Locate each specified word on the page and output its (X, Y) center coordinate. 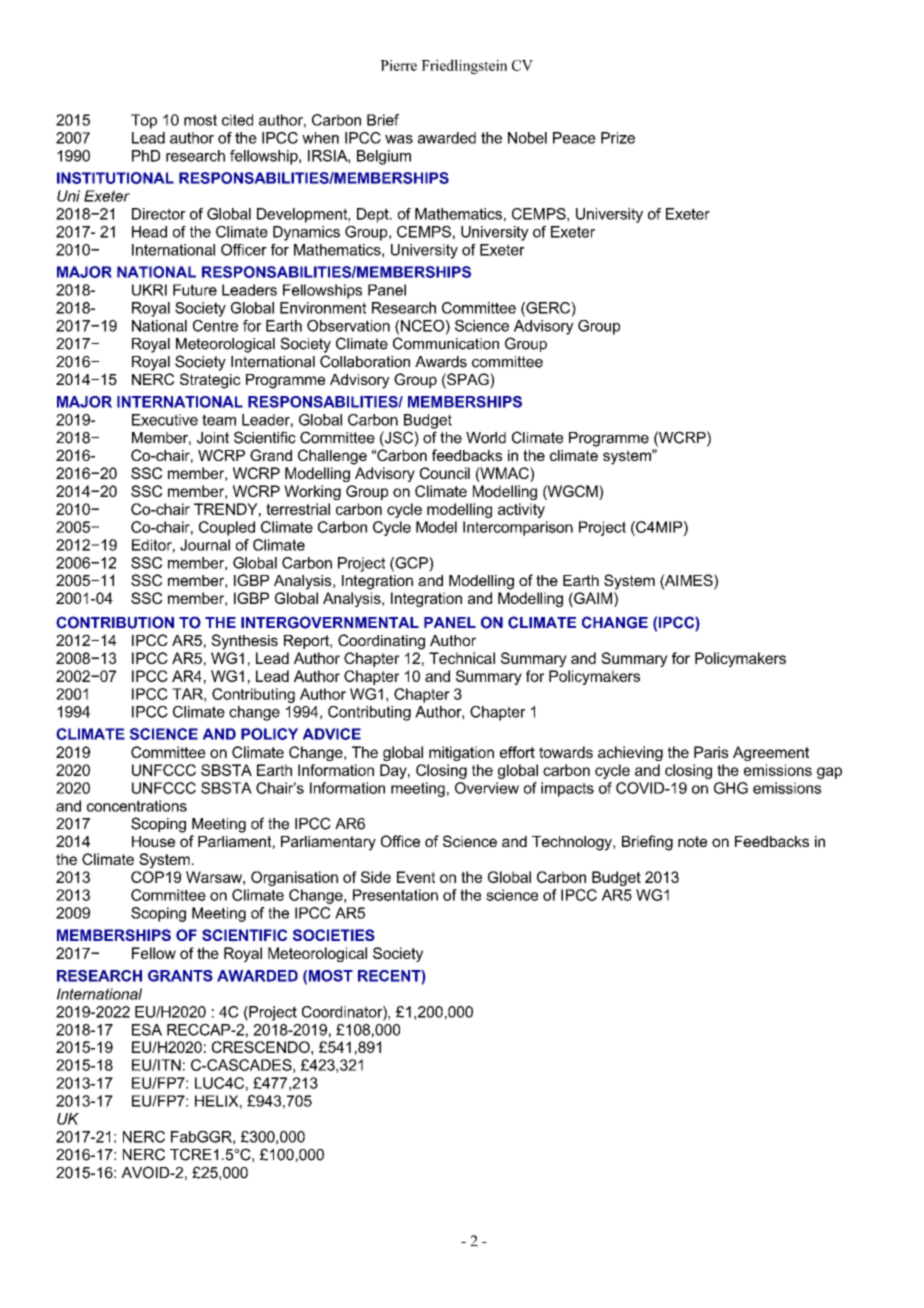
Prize (618, 138)
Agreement (771, 753)
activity (521, 510)
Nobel (527, 138)
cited (237, 120)
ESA (147, 1030)
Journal (205, 545)
